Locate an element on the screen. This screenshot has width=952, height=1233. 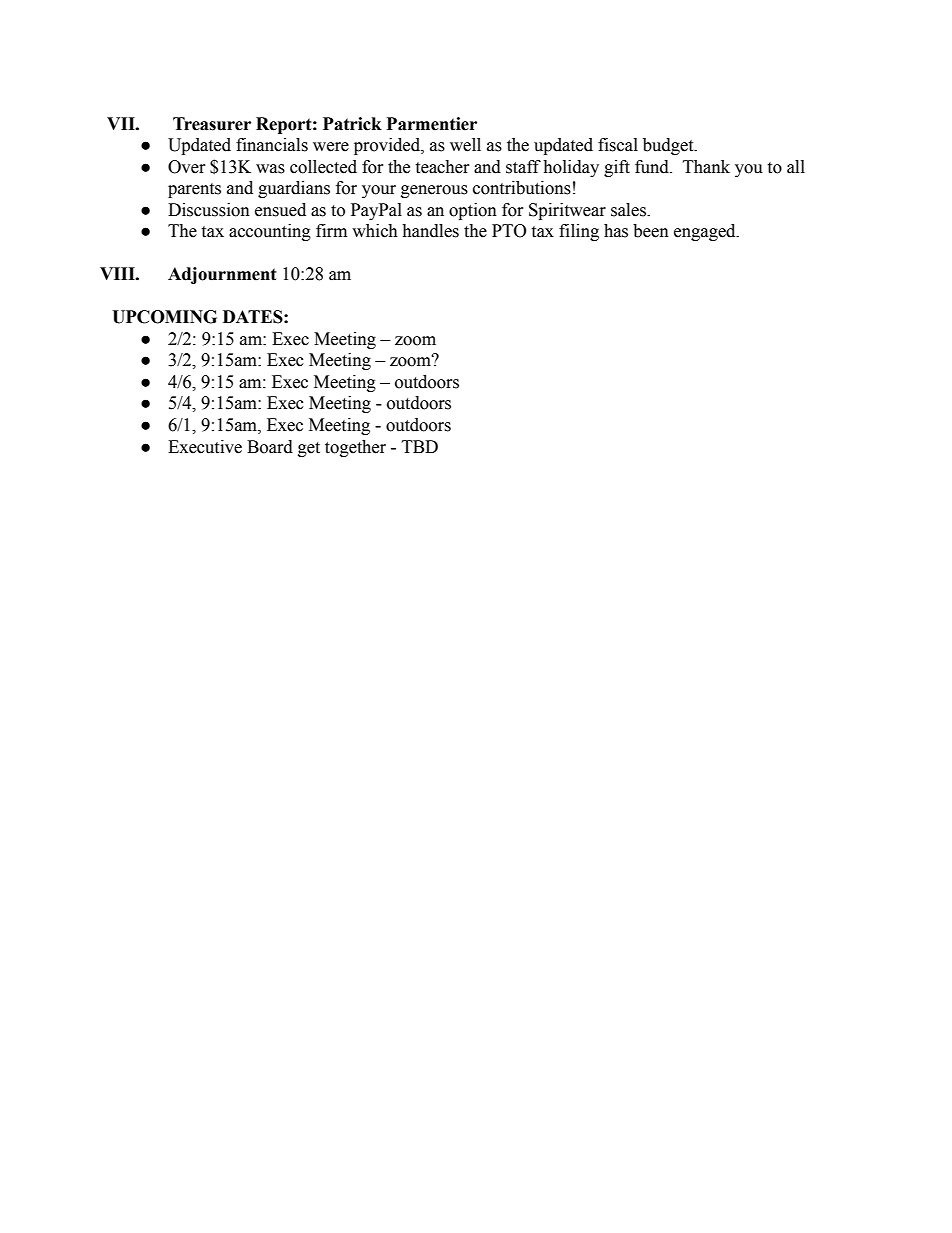
together is located at coordinates (355, 448).
